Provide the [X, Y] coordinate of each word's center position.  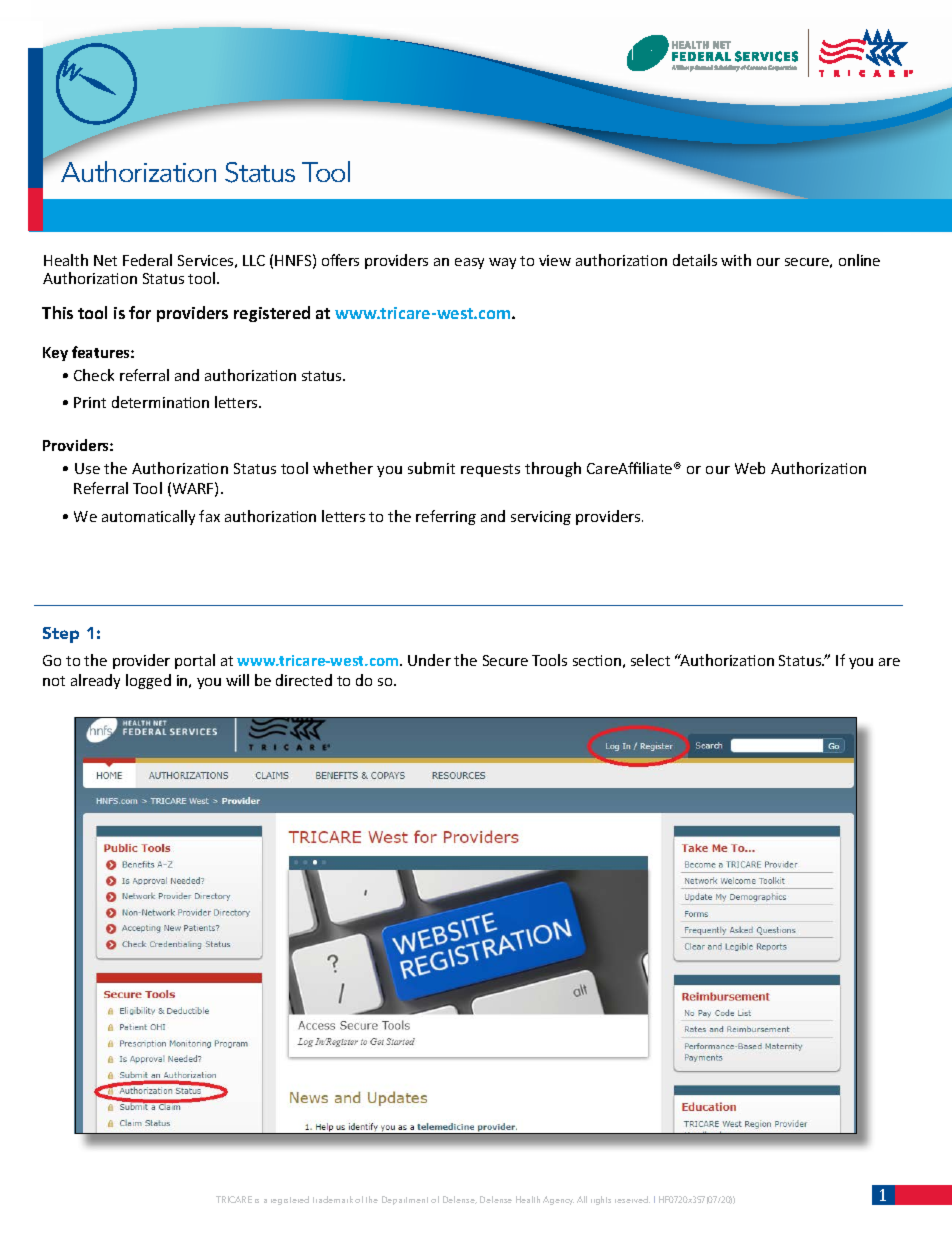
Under [429, 660]
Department [405, 1200]
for [140, 312]
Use [87, 468]
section [597, 660]
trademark [333, 1199]
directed [304, 680]
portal [195, 661]
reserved [632, 1199]
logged [148, 681]
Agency [558, 1200]
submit [431, 468]
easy [469, 263]
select [650, 660]
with [736, 260]
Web [750, 468]
